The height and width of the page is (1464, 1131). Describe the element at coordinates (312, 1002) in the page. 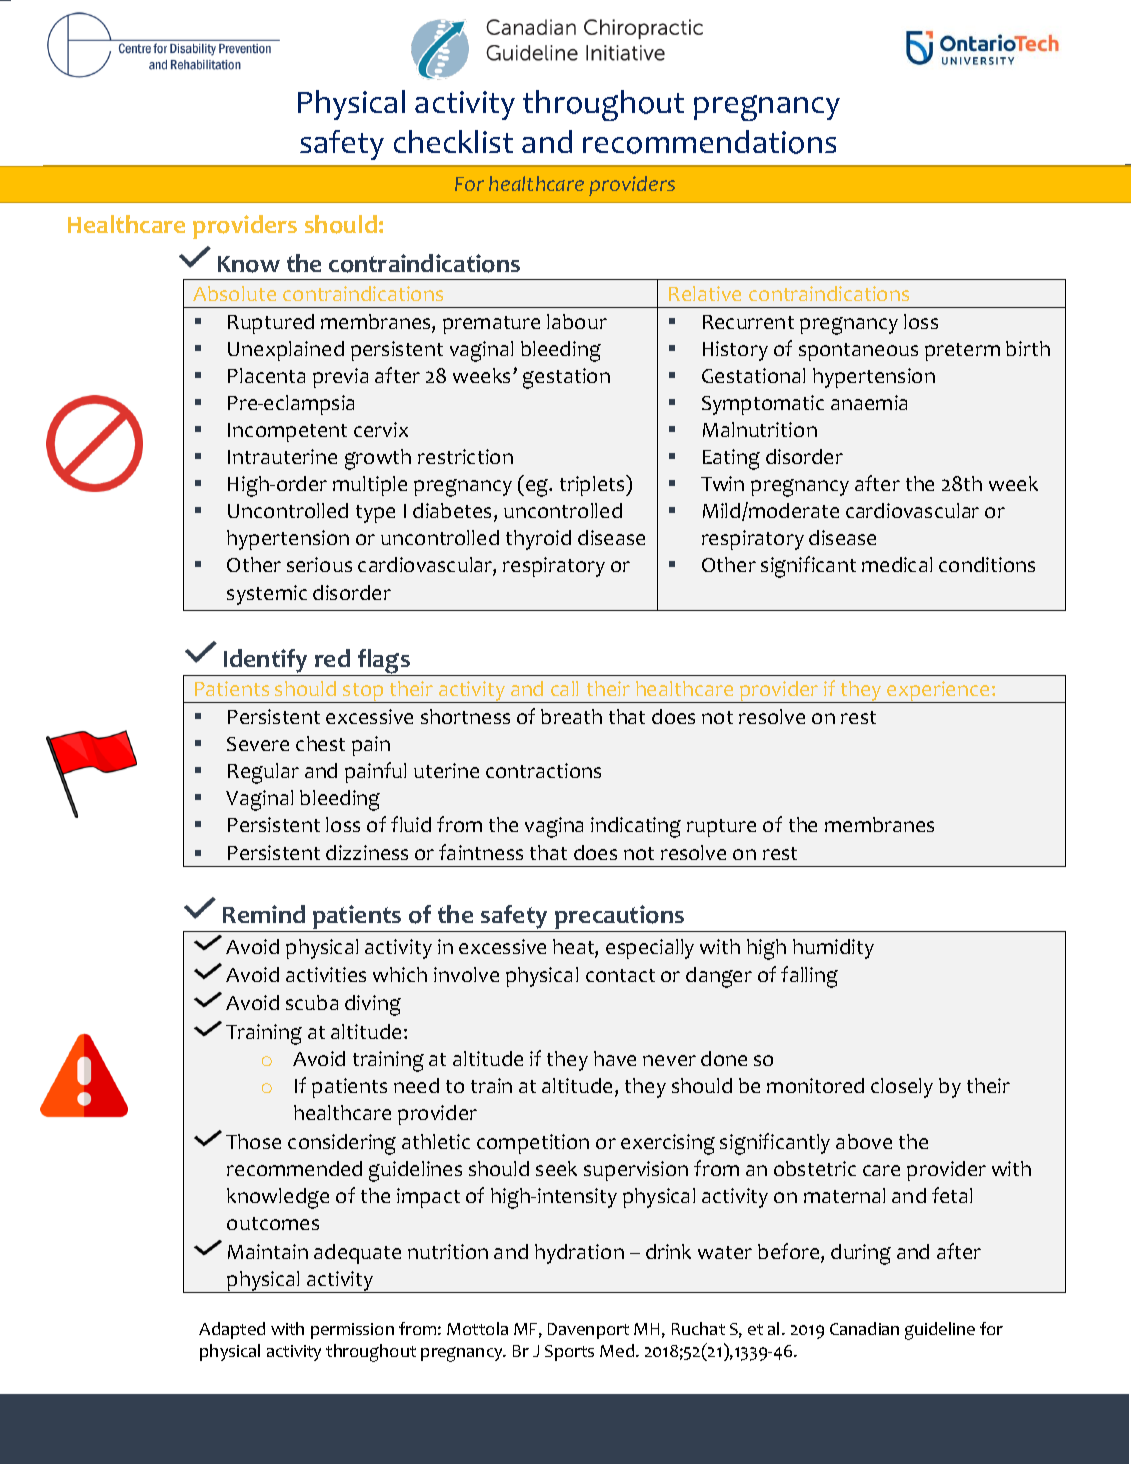

I see `scuba` at that location.
